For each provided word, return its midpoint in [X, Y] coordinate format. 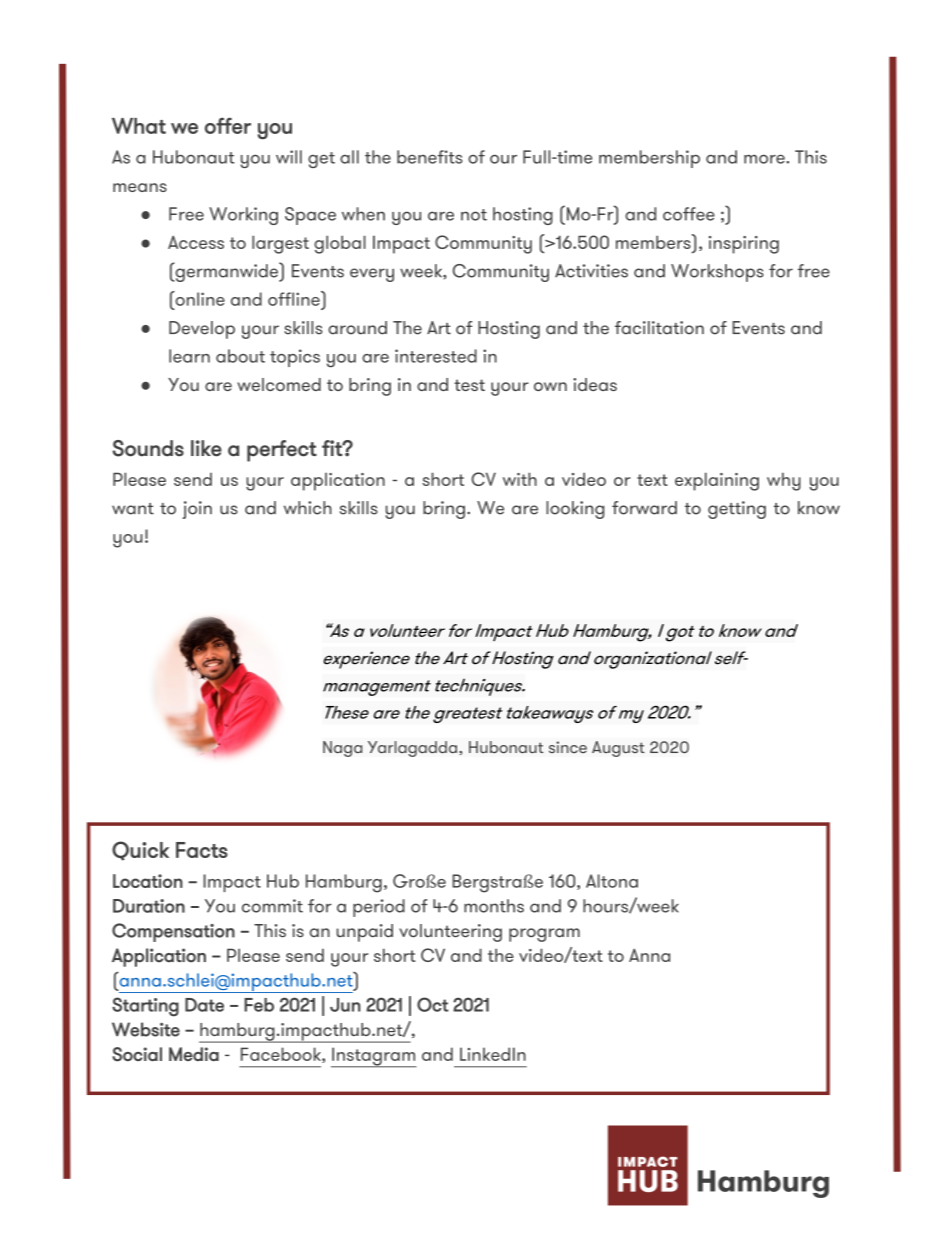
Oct [433, 1004]
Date [204, 1005]
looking [575, 510]
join [197, 510]
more [765, 159]
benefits [430, 157]
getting [737, 510]
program [544, 935]
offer [228, 125]
